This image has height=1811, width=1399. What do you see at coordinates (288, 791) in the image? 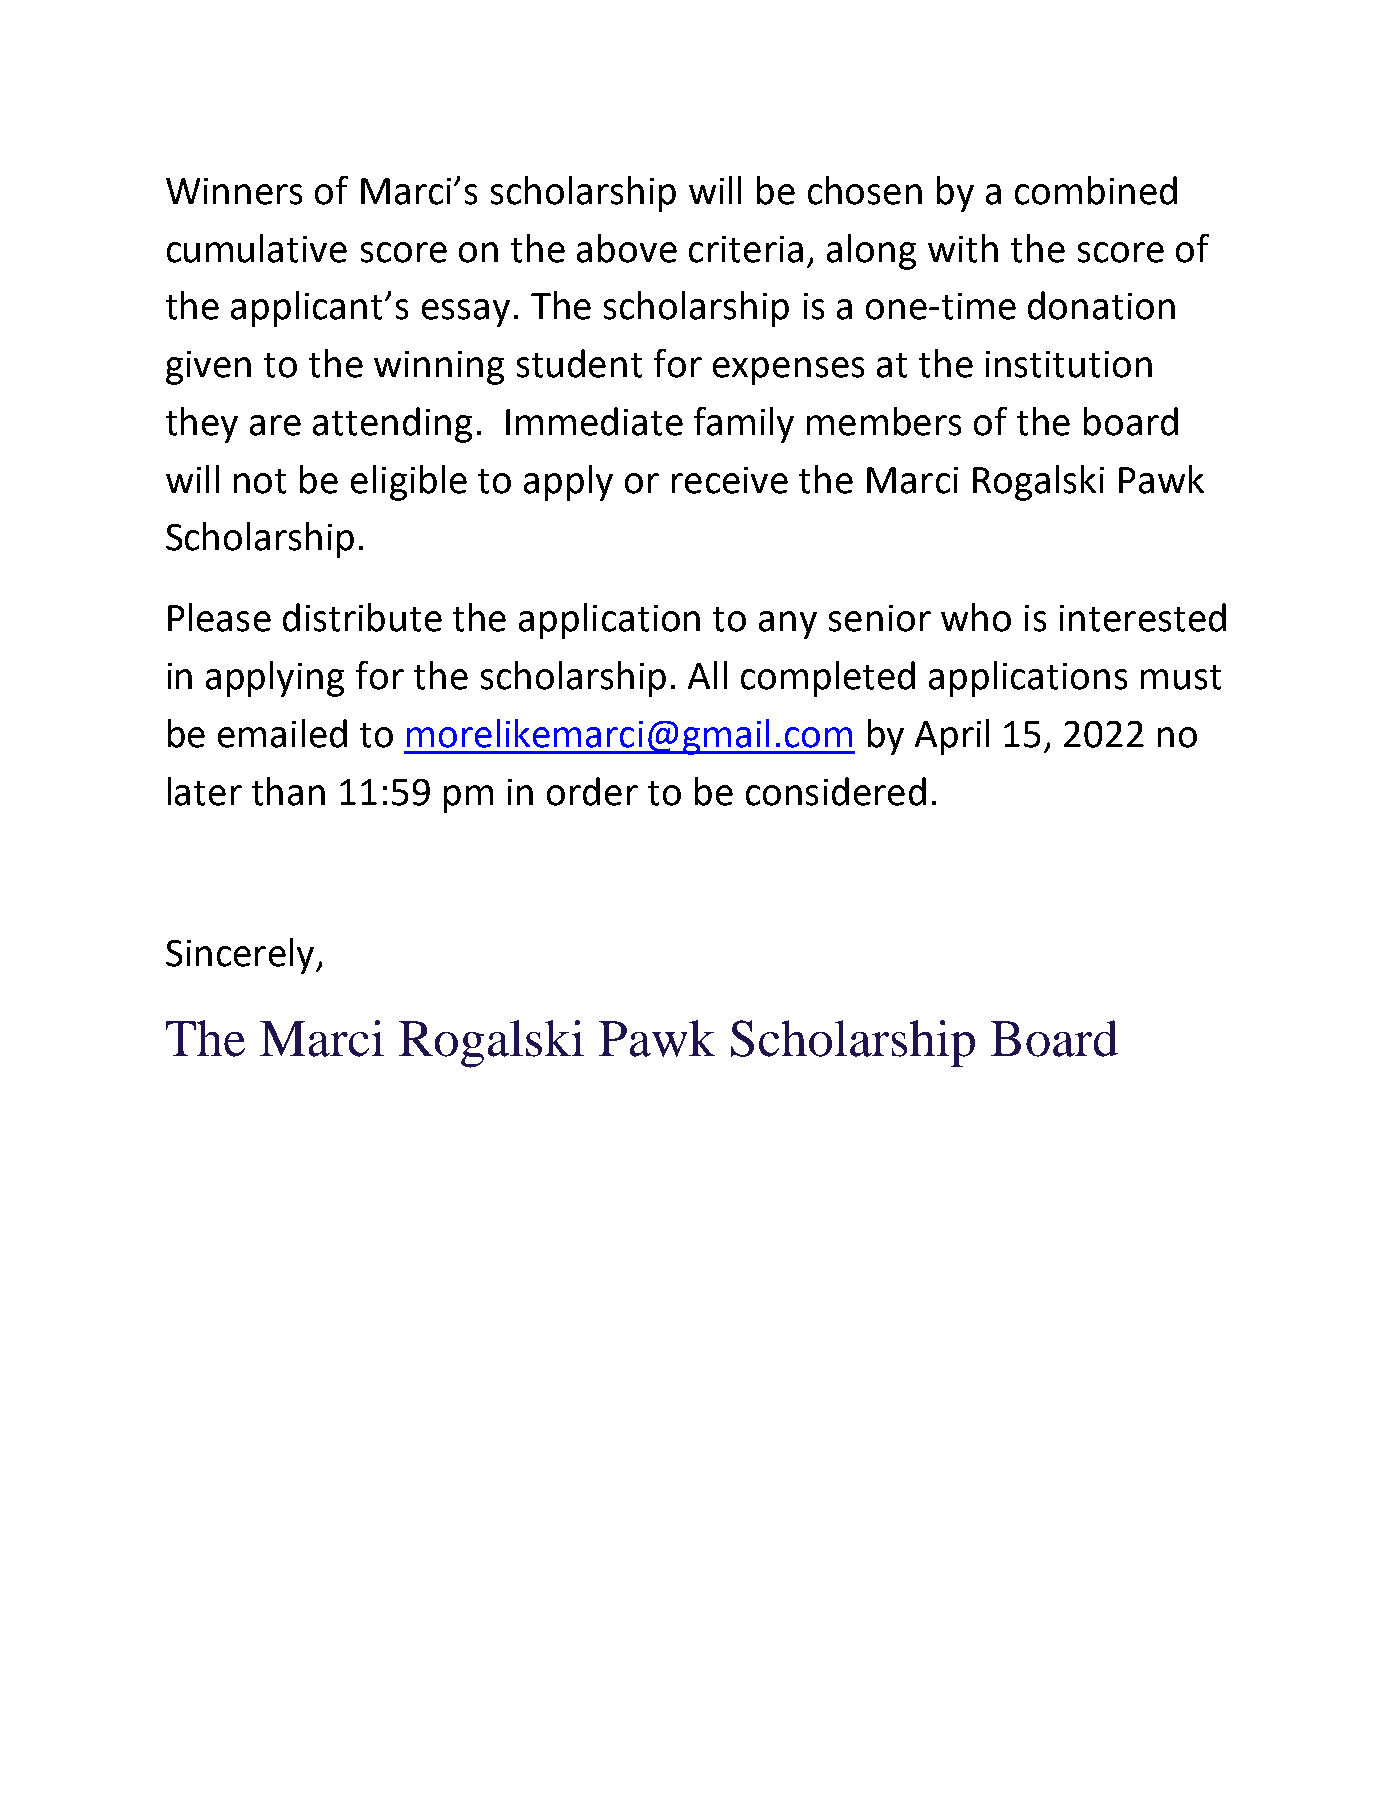
I see `than` at bounding box center [288, 791].
